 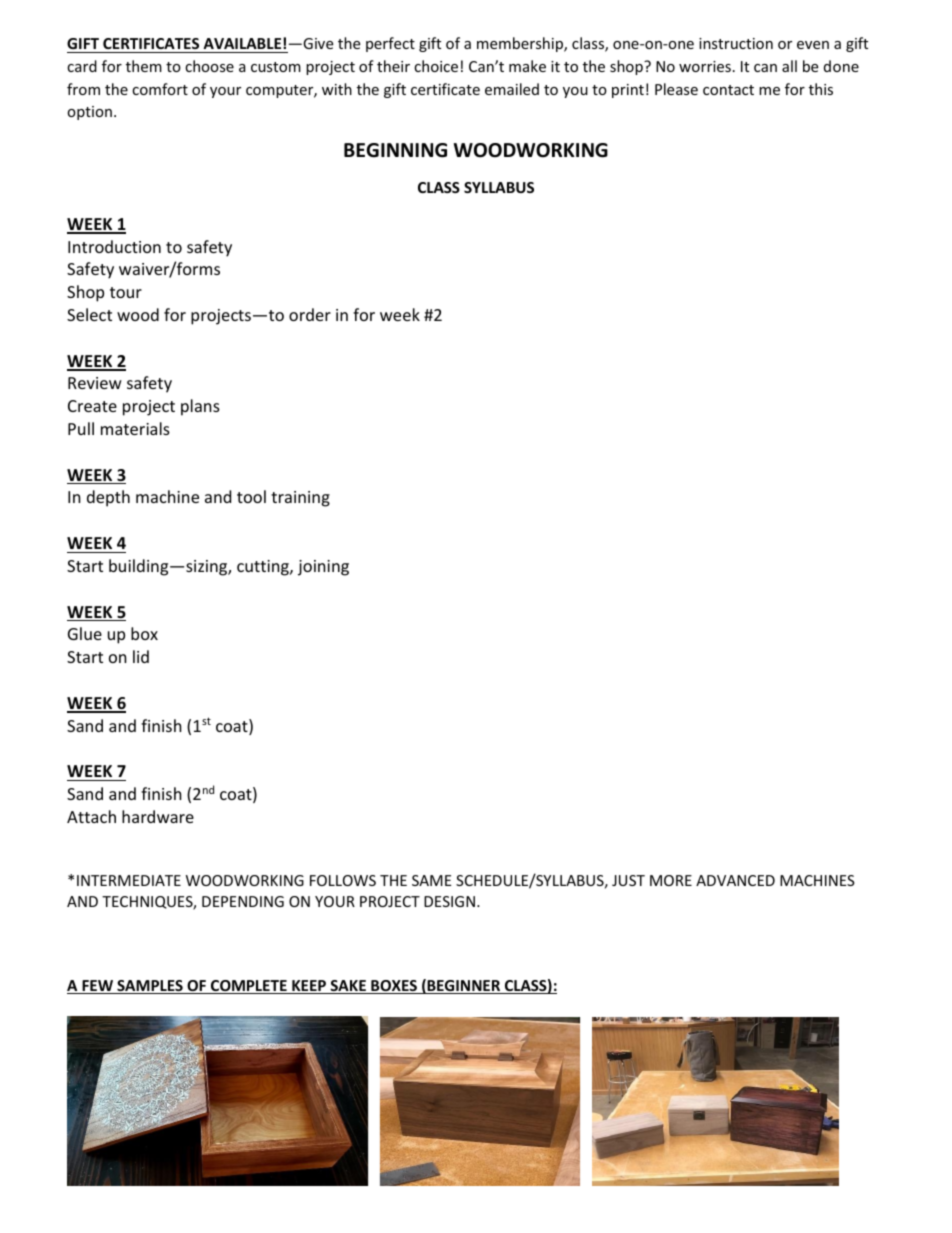 What do you see at coordinates (436, 66) in the document?
I see `choice` at bounding box center [436, 66].
